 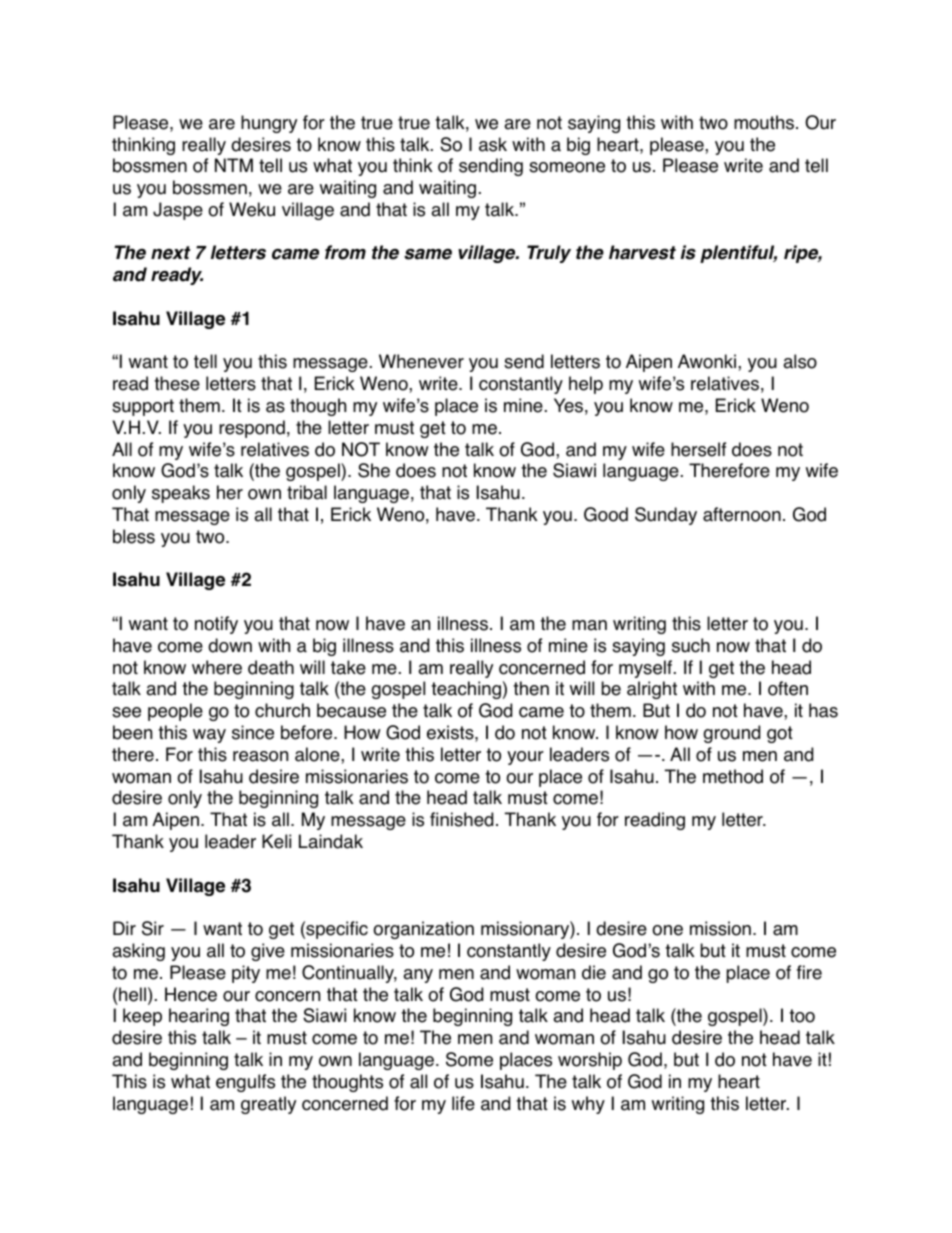 What do you see at coordinates (245, 1083) in the document?
I see `engulfs` at bounding box center [245, 1083].
